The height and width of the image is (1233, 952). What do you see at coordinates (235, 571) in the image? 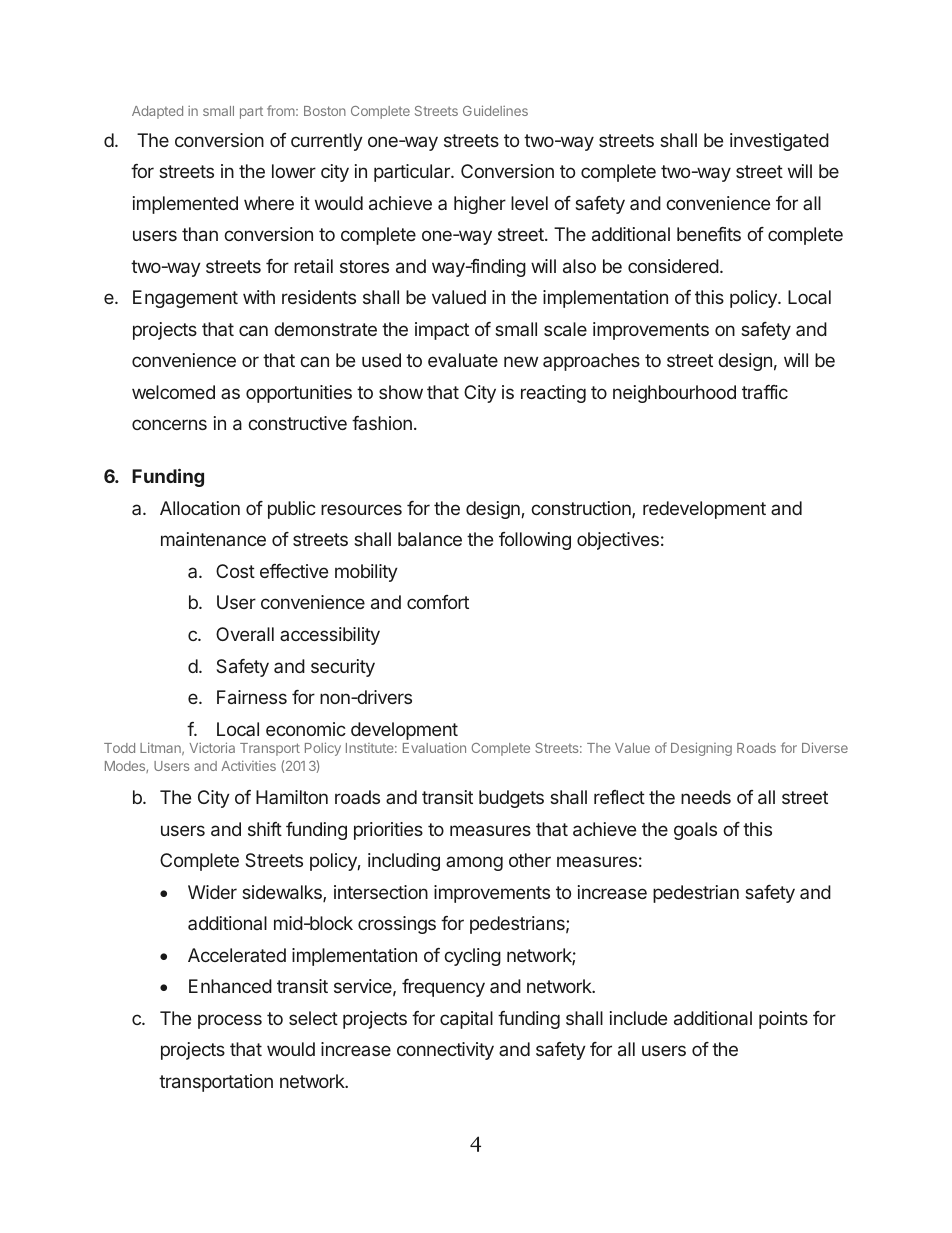
I see `Cost` at bounding box center [235, 571].
